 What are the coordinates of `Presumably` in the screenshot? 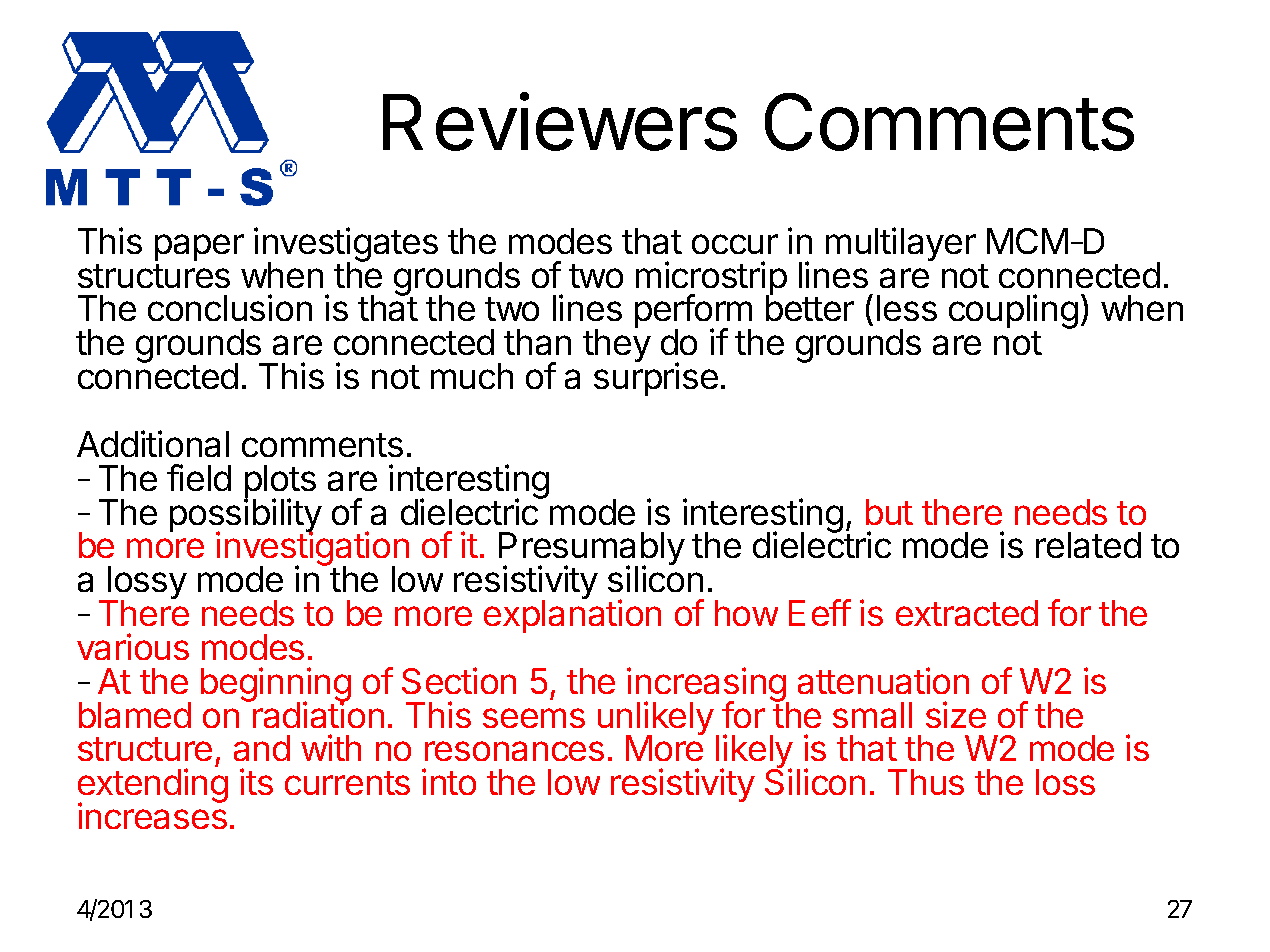 It's located at (592, 550).
